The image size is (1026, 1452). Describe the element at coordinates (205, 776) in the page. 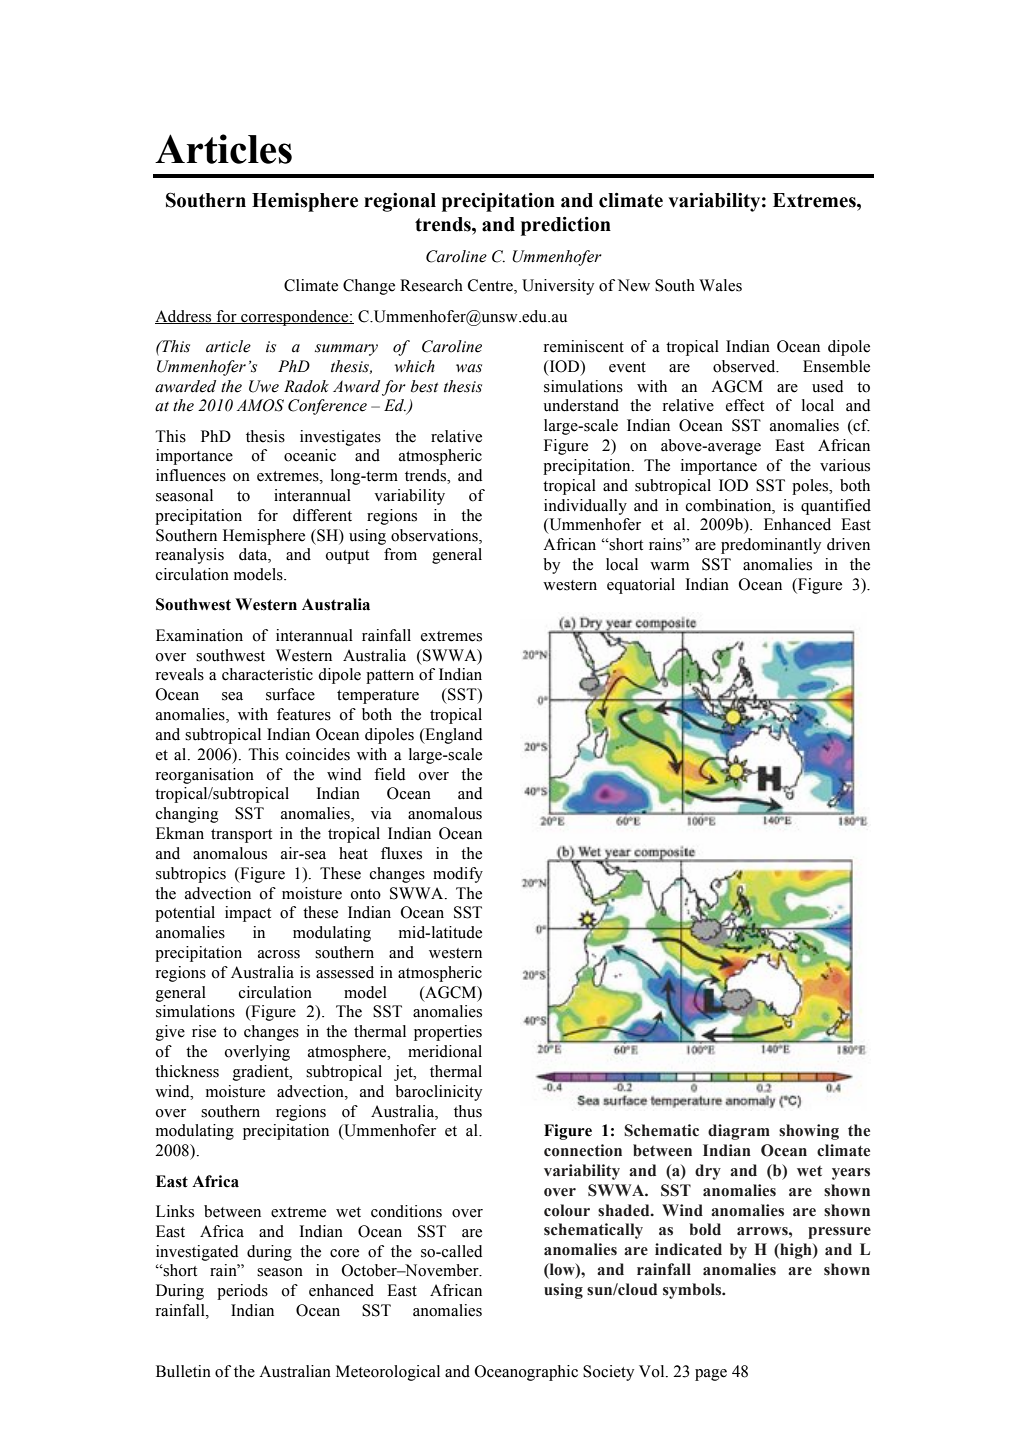

I see `reorganisation` at that location.
